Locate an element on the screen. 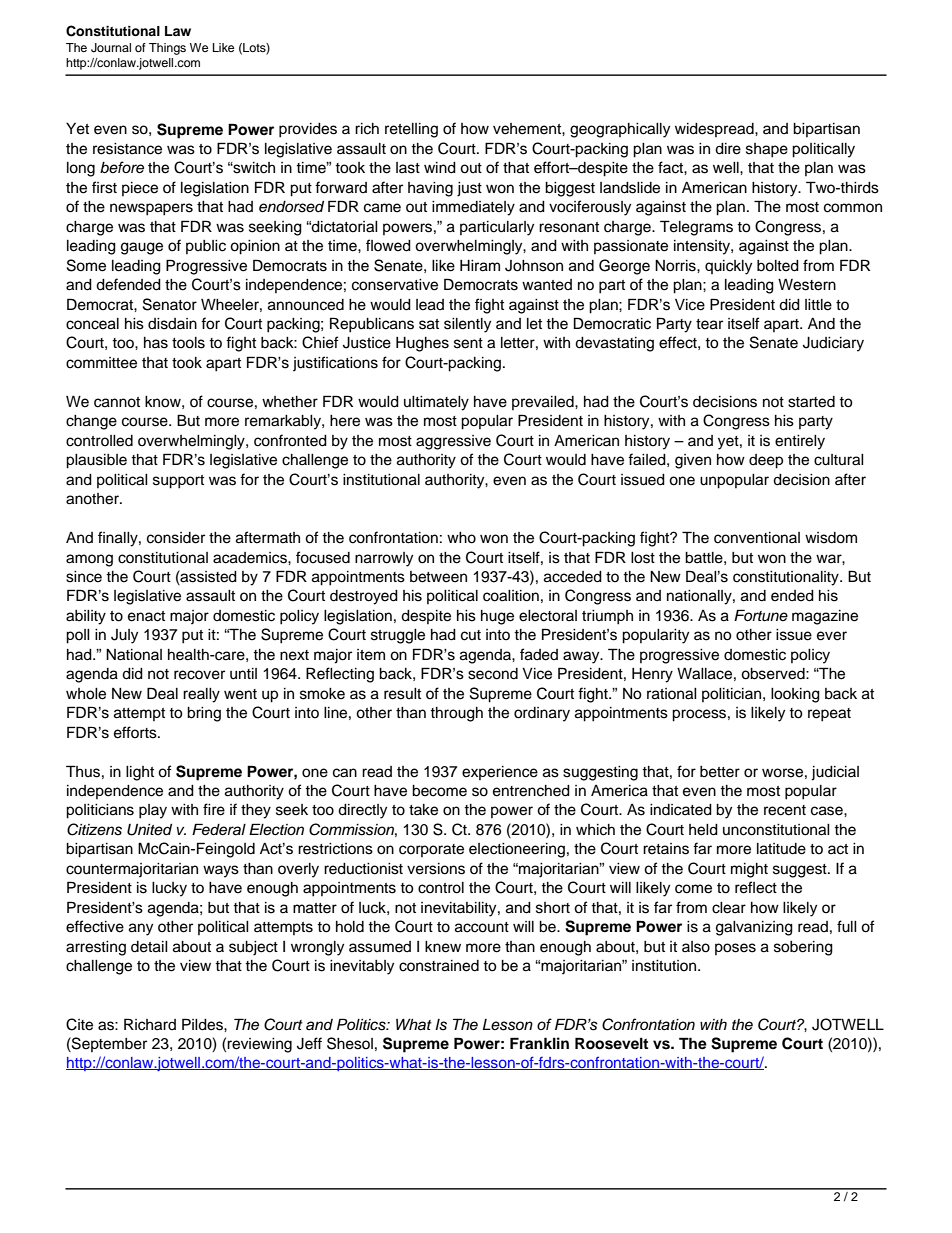 Image resolution: width=952 pixels, height=1233 pixels. conventional is located at coordinates (757, 538).
